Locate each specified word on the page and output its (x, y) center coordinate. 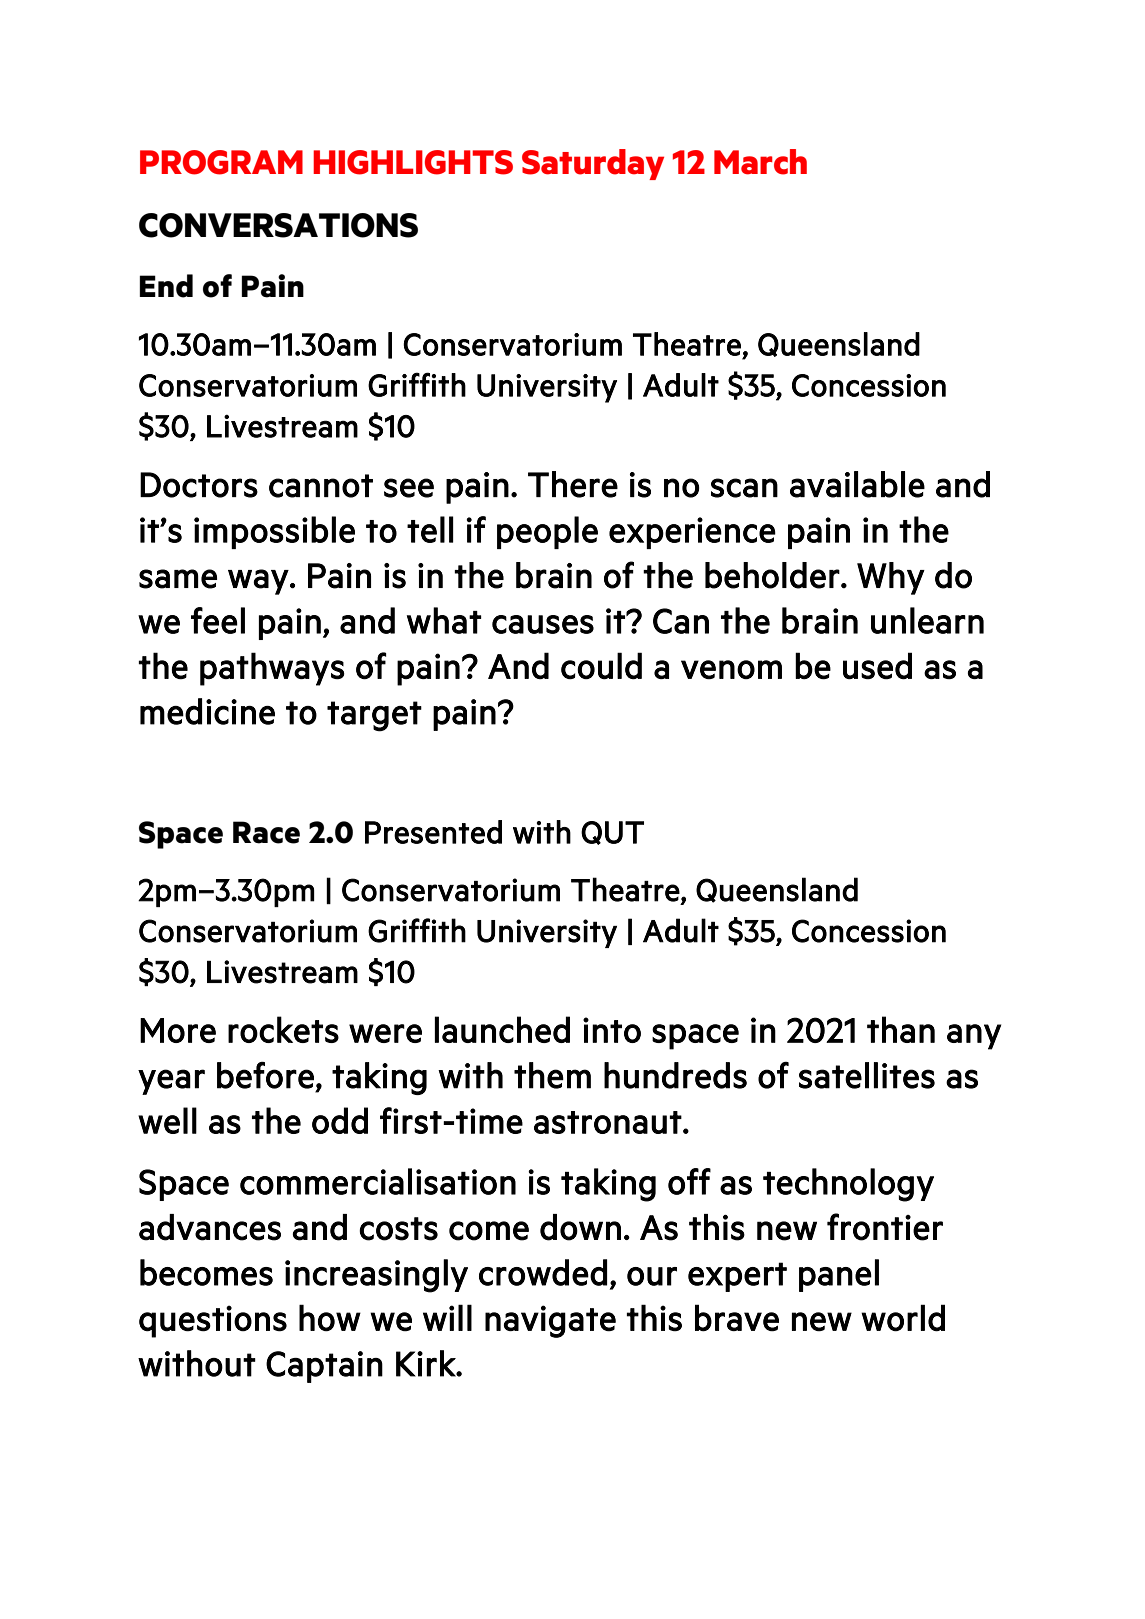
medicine (207, 711)
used (877, 666)
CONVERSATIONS (278, 225)
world (903, 1318)
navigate (550, 1321)
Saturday (593, 164)
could (601, 666)
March (760, 162)
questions (213, 1321)
